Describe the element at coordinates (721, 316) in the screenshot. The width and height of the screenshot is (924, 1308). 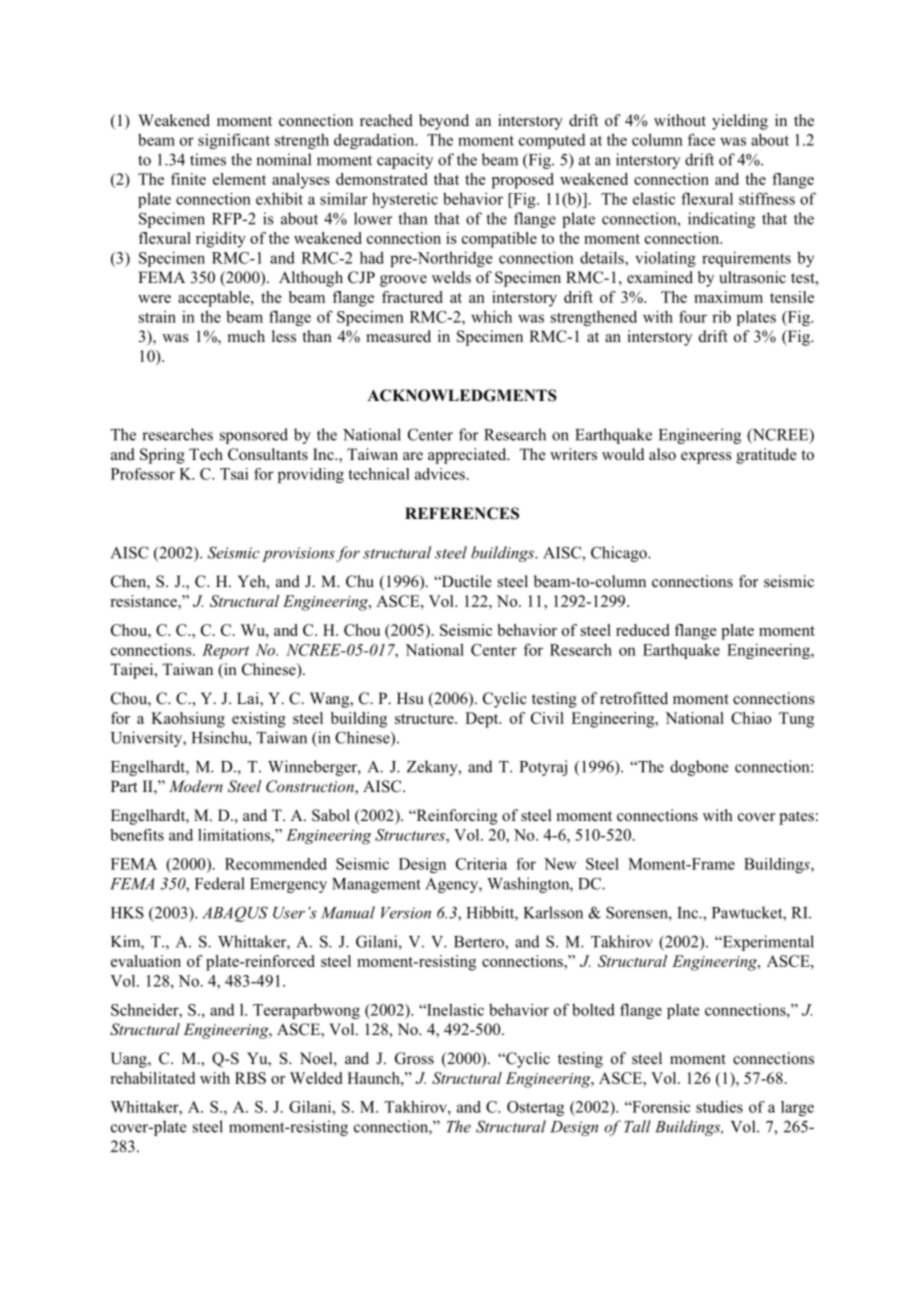
I see `rib` at that location.
